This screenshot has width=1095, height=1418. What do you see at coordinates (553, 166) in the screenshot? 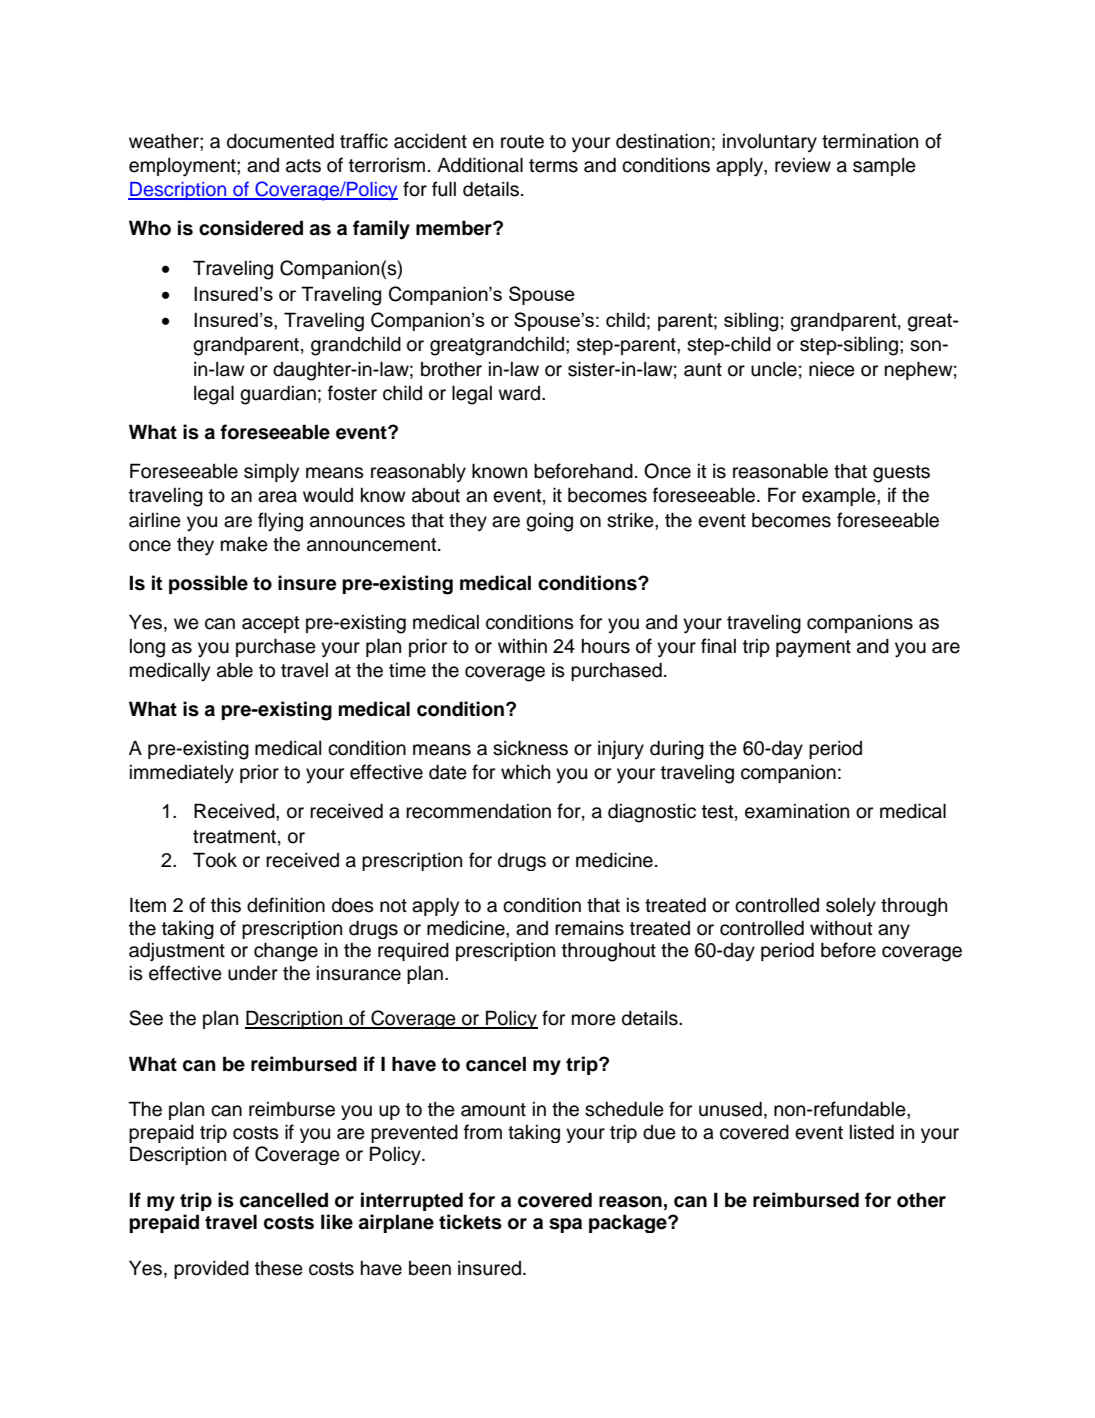
I see `terms` at bounding box center [553, 166].
